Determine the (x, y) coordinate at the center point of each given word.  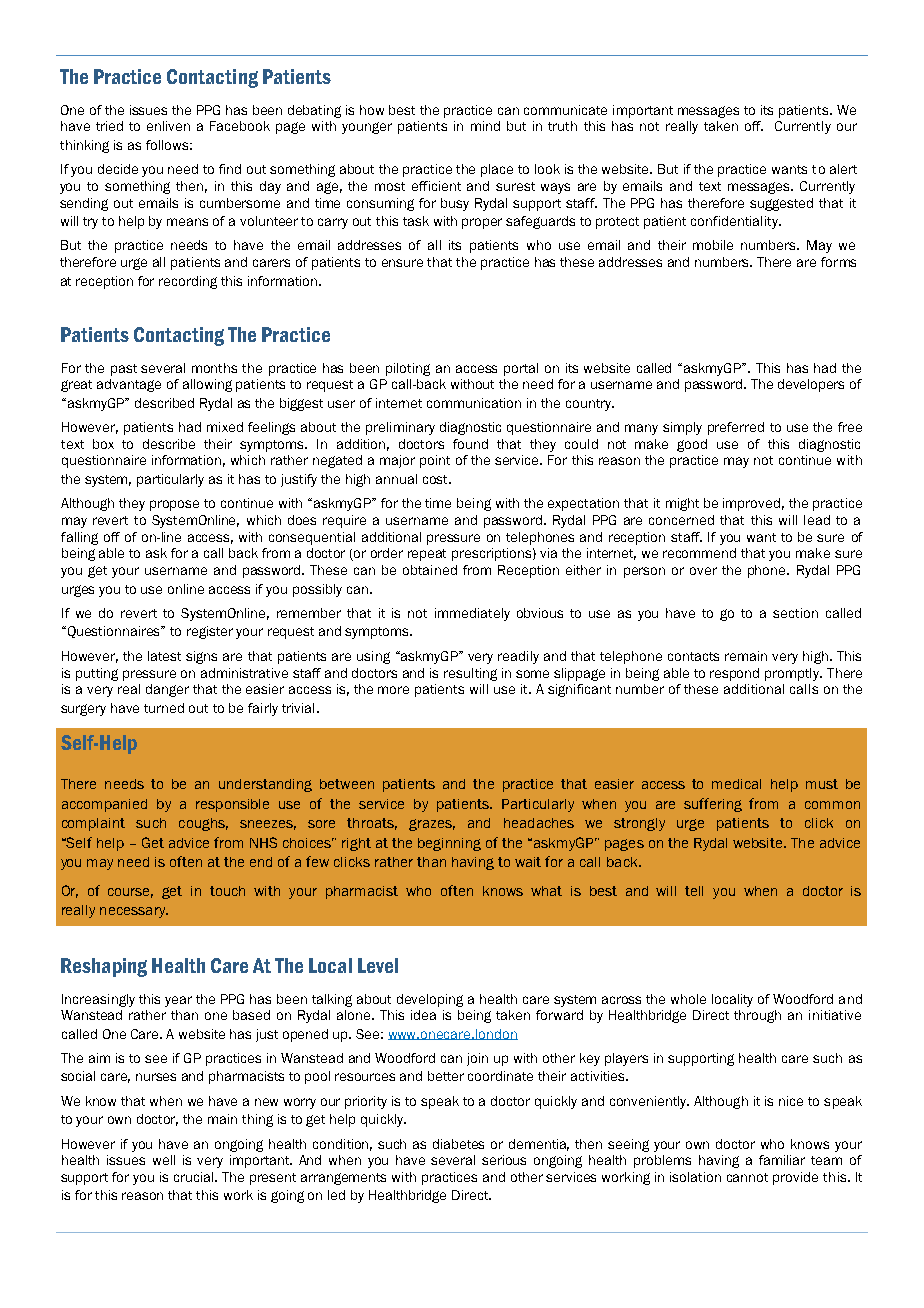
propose (174, 505)
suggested (781, 204)
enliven (168, 126)
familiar (782, 1160)
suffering (713, 805)
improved (751, 504)
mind (485, 126)
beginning (449, 844)
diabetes (458, 1144)
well (164, 1160)
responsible (232, 805)
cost (436, 479)
